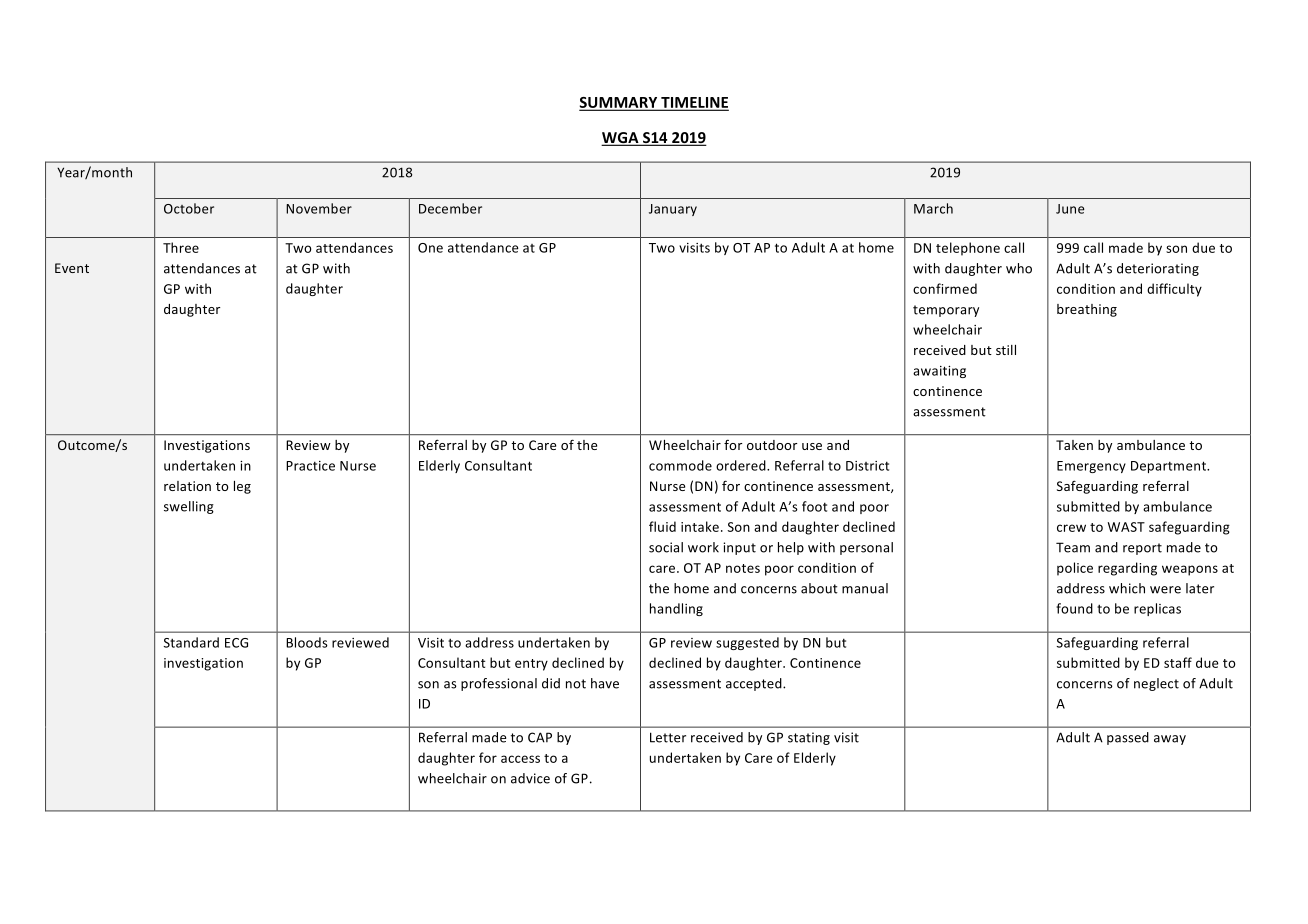 This screenshot has height=924, width=1308. Describe the element at coordinates (520, 759) in the screenshot. I see `access` at that location.
